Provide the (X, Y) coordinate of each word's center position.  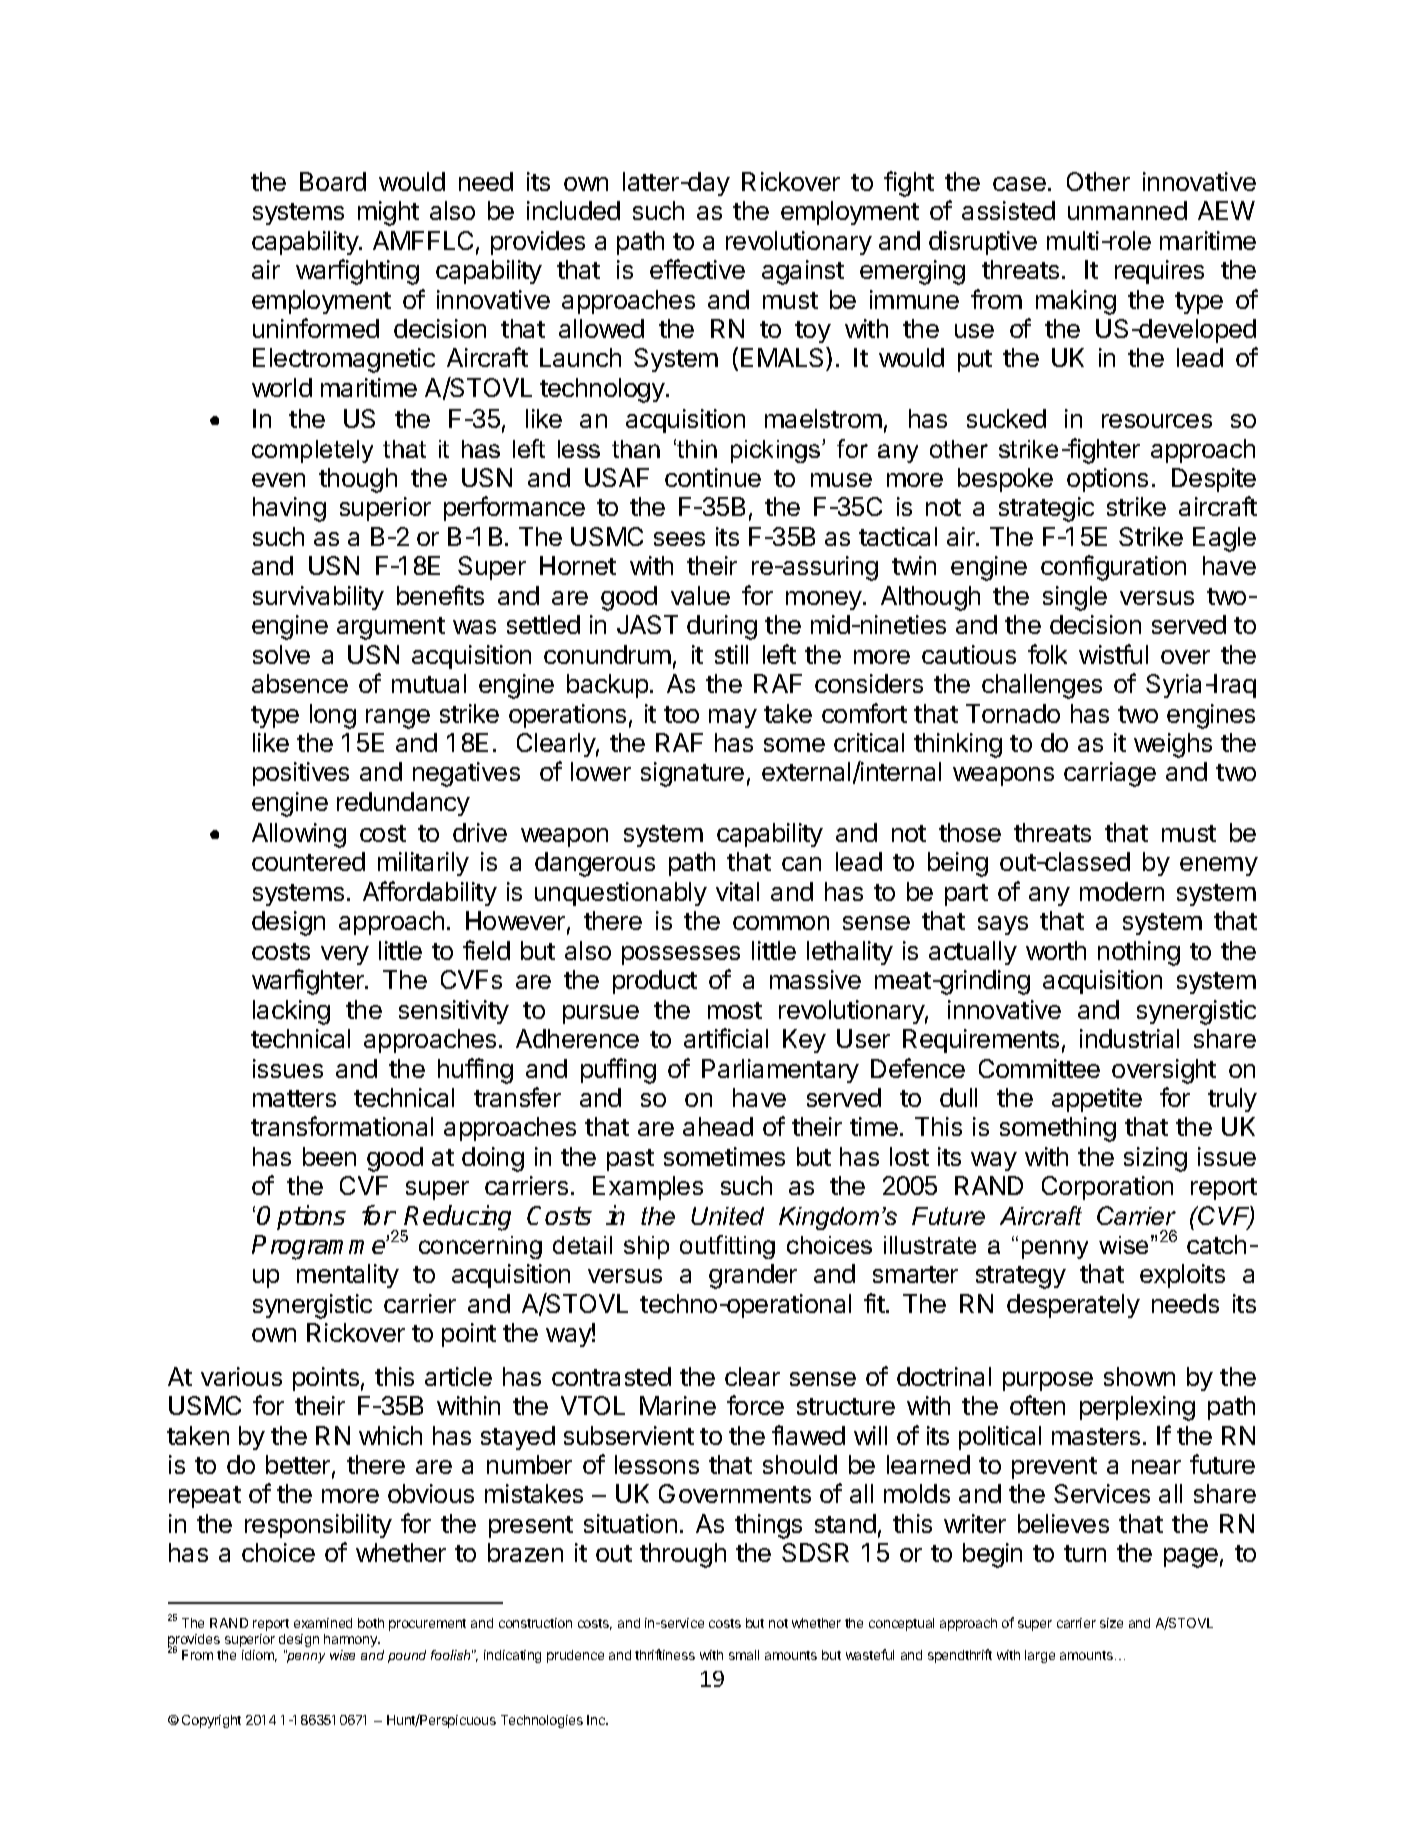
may (733, 718)
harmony (352, 1640)
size (1111, 1623)
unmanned (1127, 210)
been (329, 1156)
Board (333, 181)
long (333, 716)
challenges (1042, 686)
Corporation (1107, 1188)
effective (697, 269)
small (744, 1655)
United (727, 1216)
